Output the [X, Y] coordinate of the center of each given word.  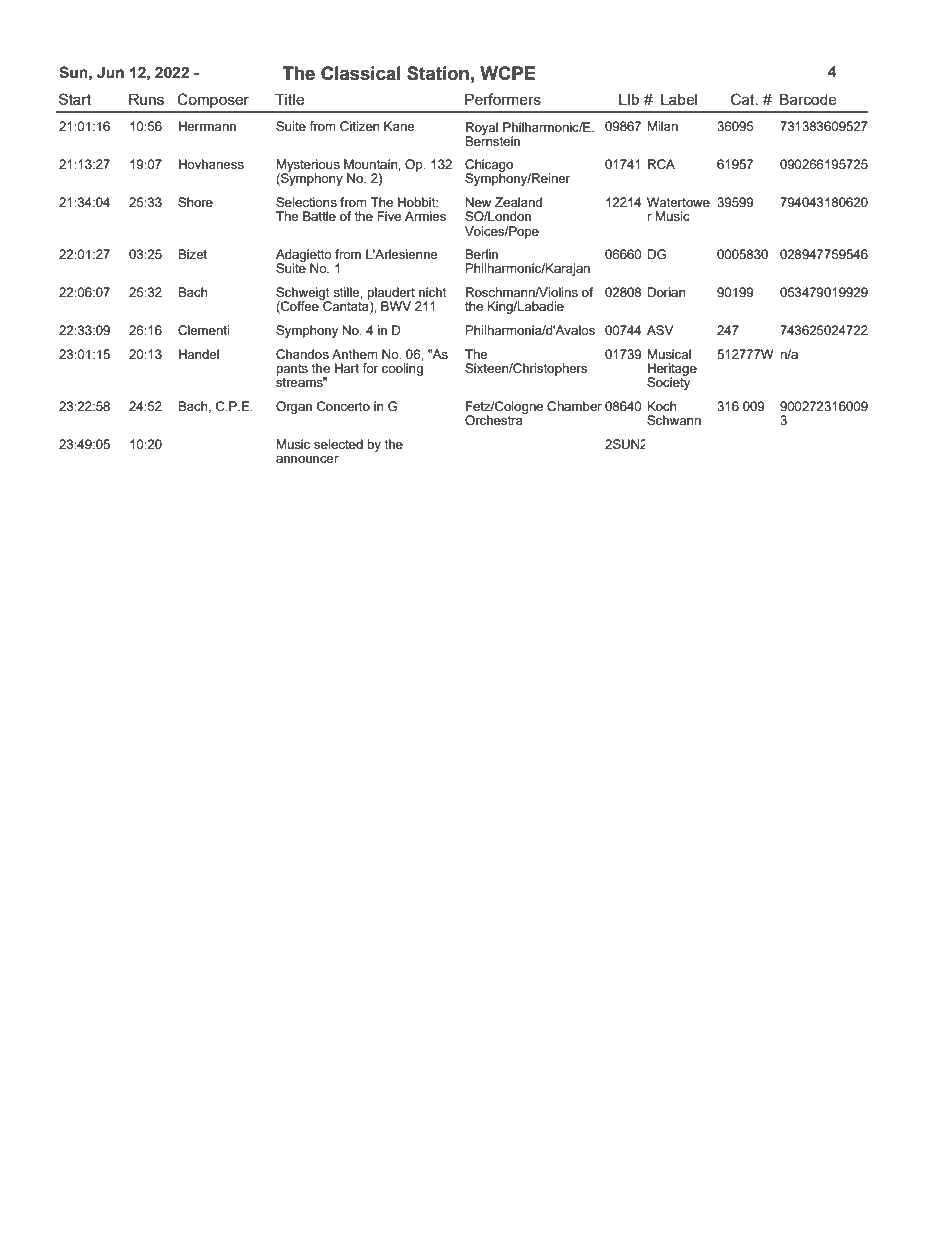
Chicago [489, 166]
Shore [195, 202]
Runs [146, 99]
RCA [661, 164]
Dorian [667, 292]
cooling [402, 369]
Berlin [482, 254]
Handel [199, 354]
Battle [319, 216]
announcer [307, 459]
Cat [744, 99]
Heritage [672, 370]
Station [438, 73]
